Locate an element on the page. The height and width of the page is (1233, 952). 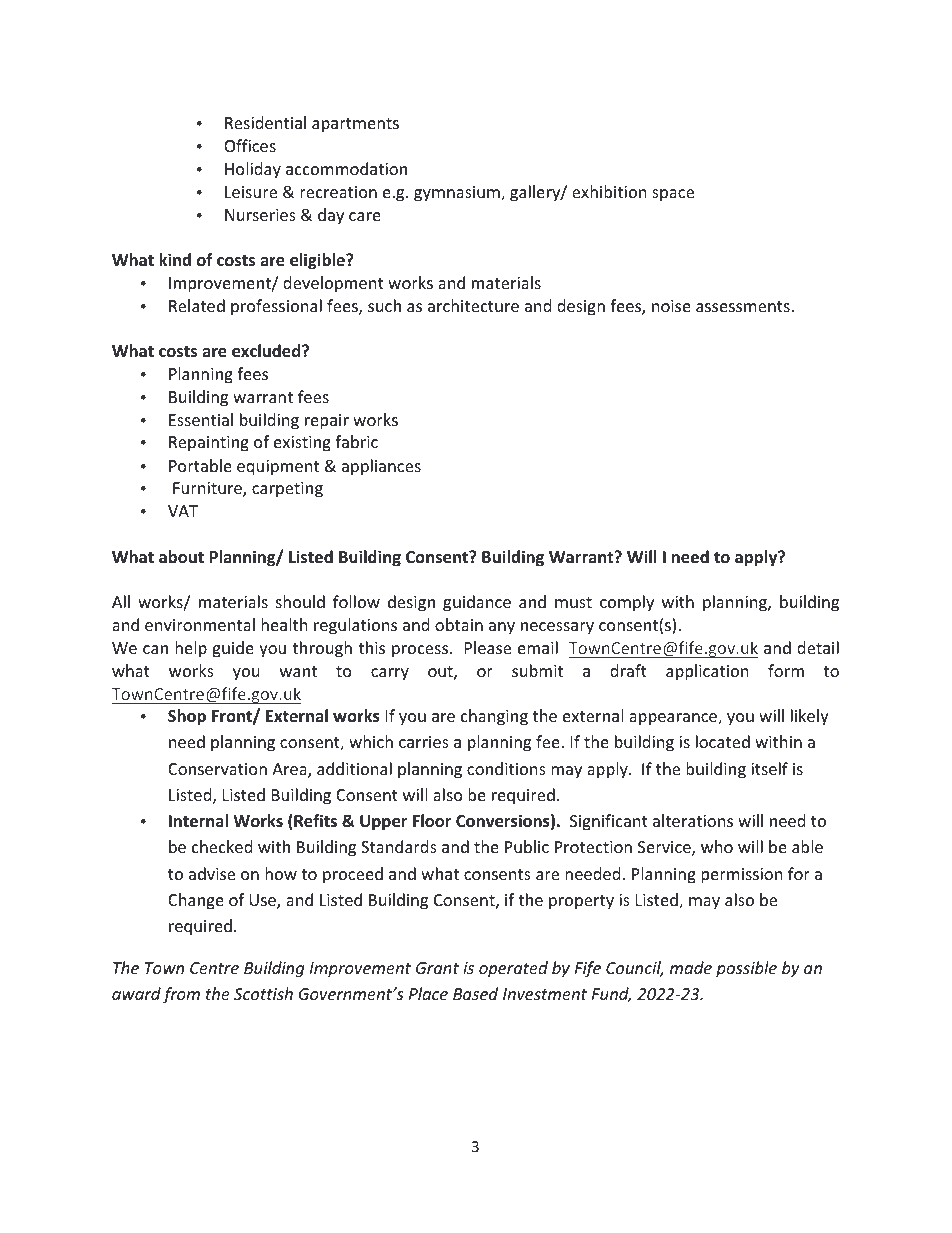
space is located at coordinates (673, 195).
